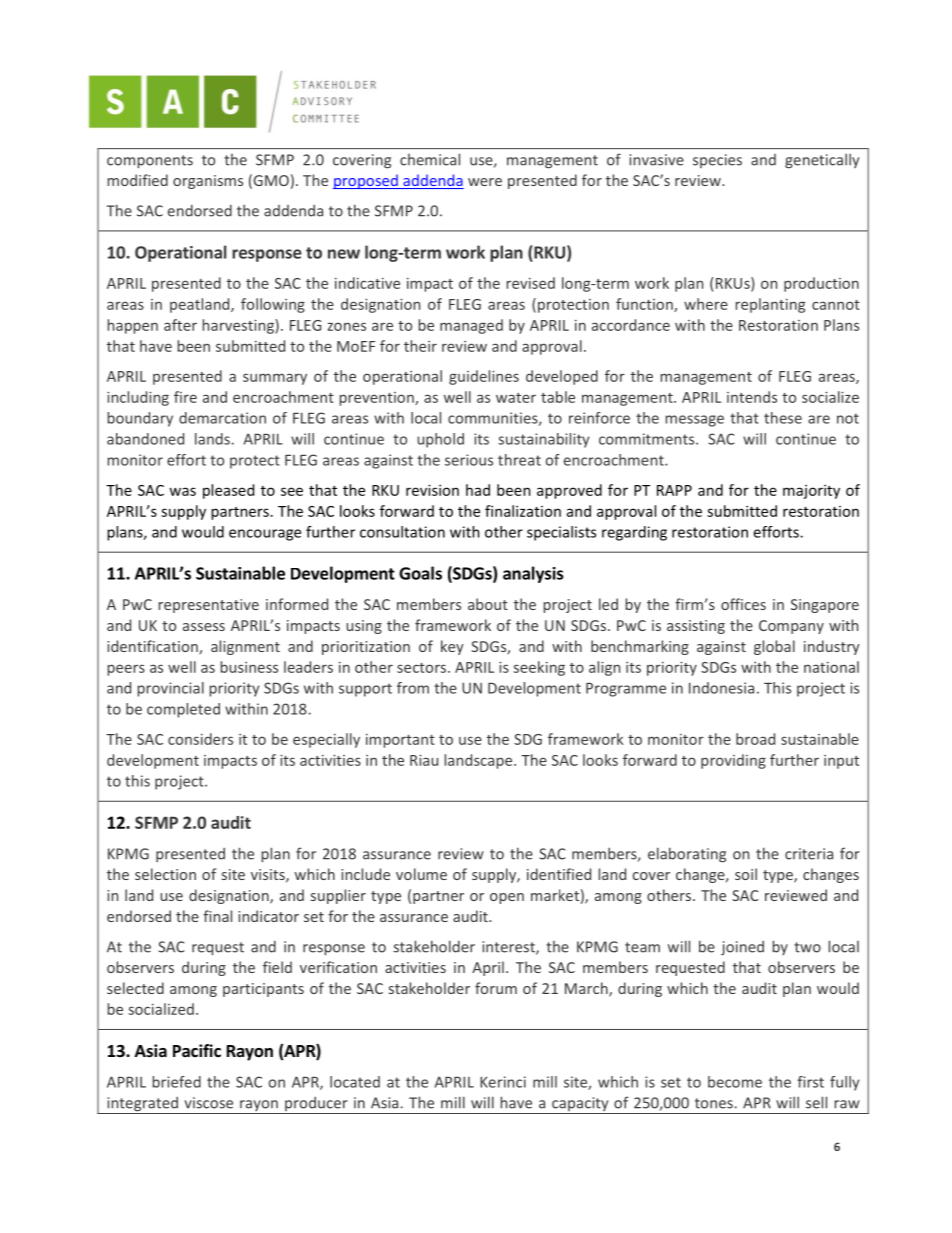  Describe the element at coordinates (717, 161) in the page. I see `species` at that location.
